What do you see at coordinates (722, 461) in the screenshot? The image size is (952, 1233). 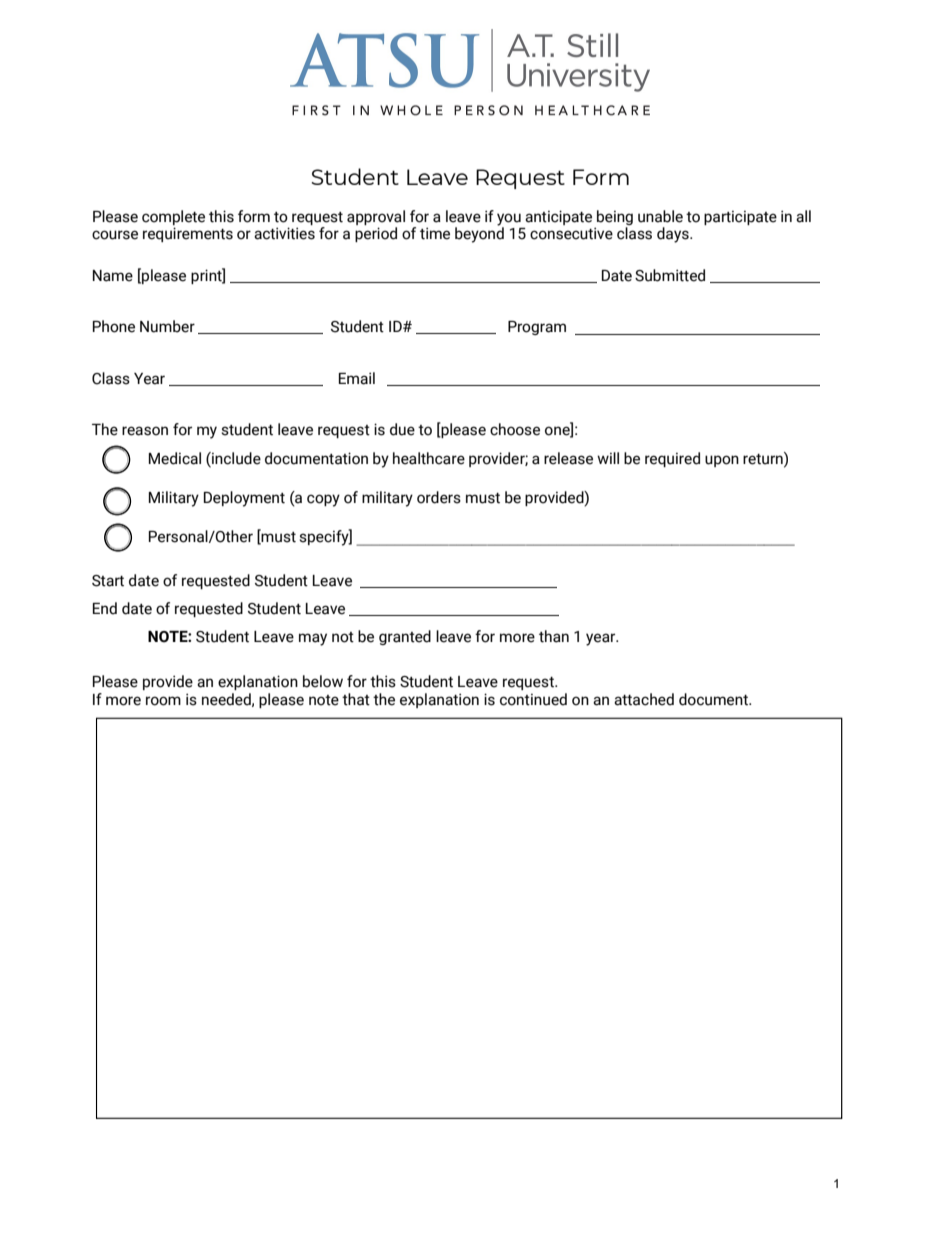 I see `upon` at bounding box center [722, 461].
